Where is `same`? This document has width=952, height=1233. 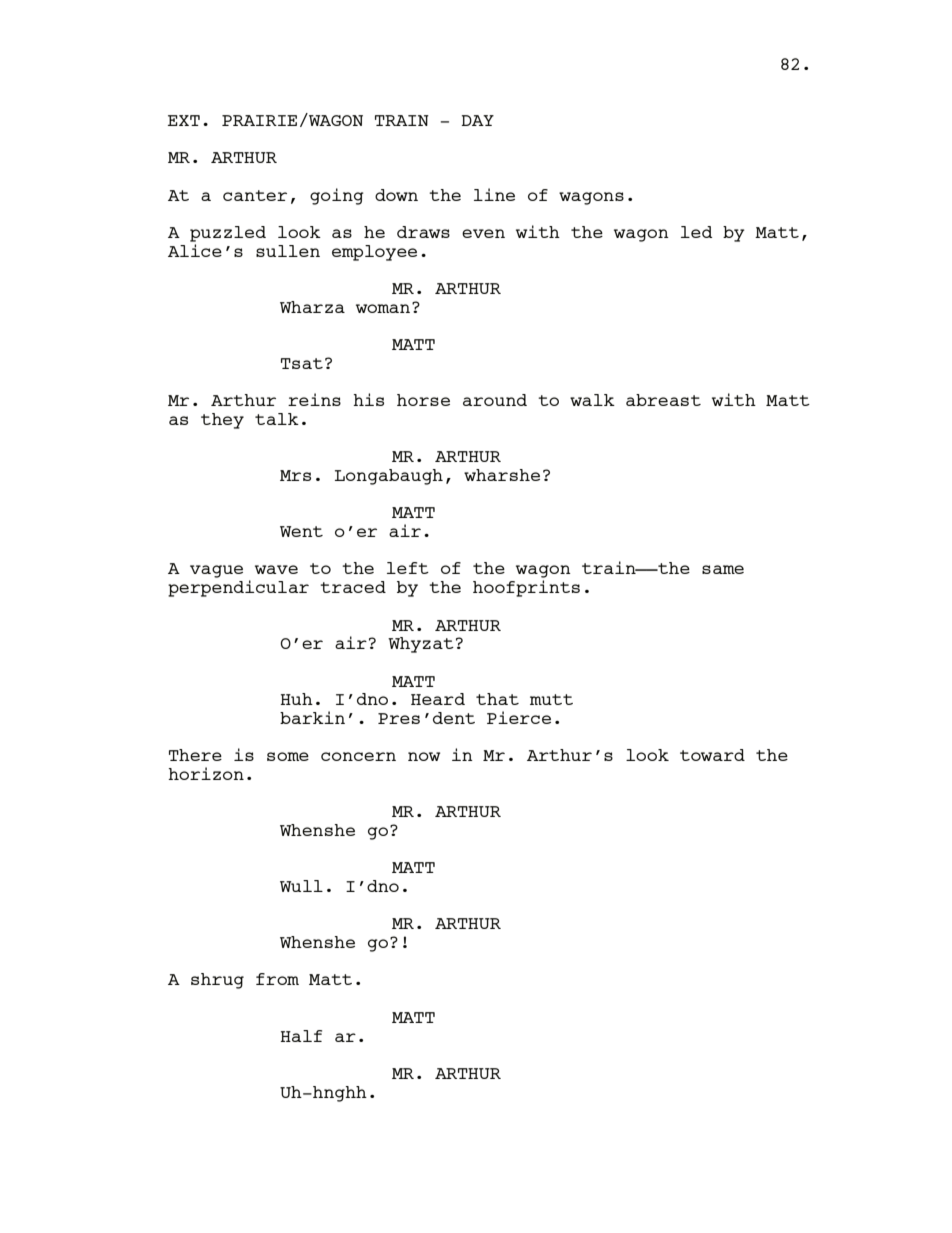
same is located at coordinates (723, 569).
